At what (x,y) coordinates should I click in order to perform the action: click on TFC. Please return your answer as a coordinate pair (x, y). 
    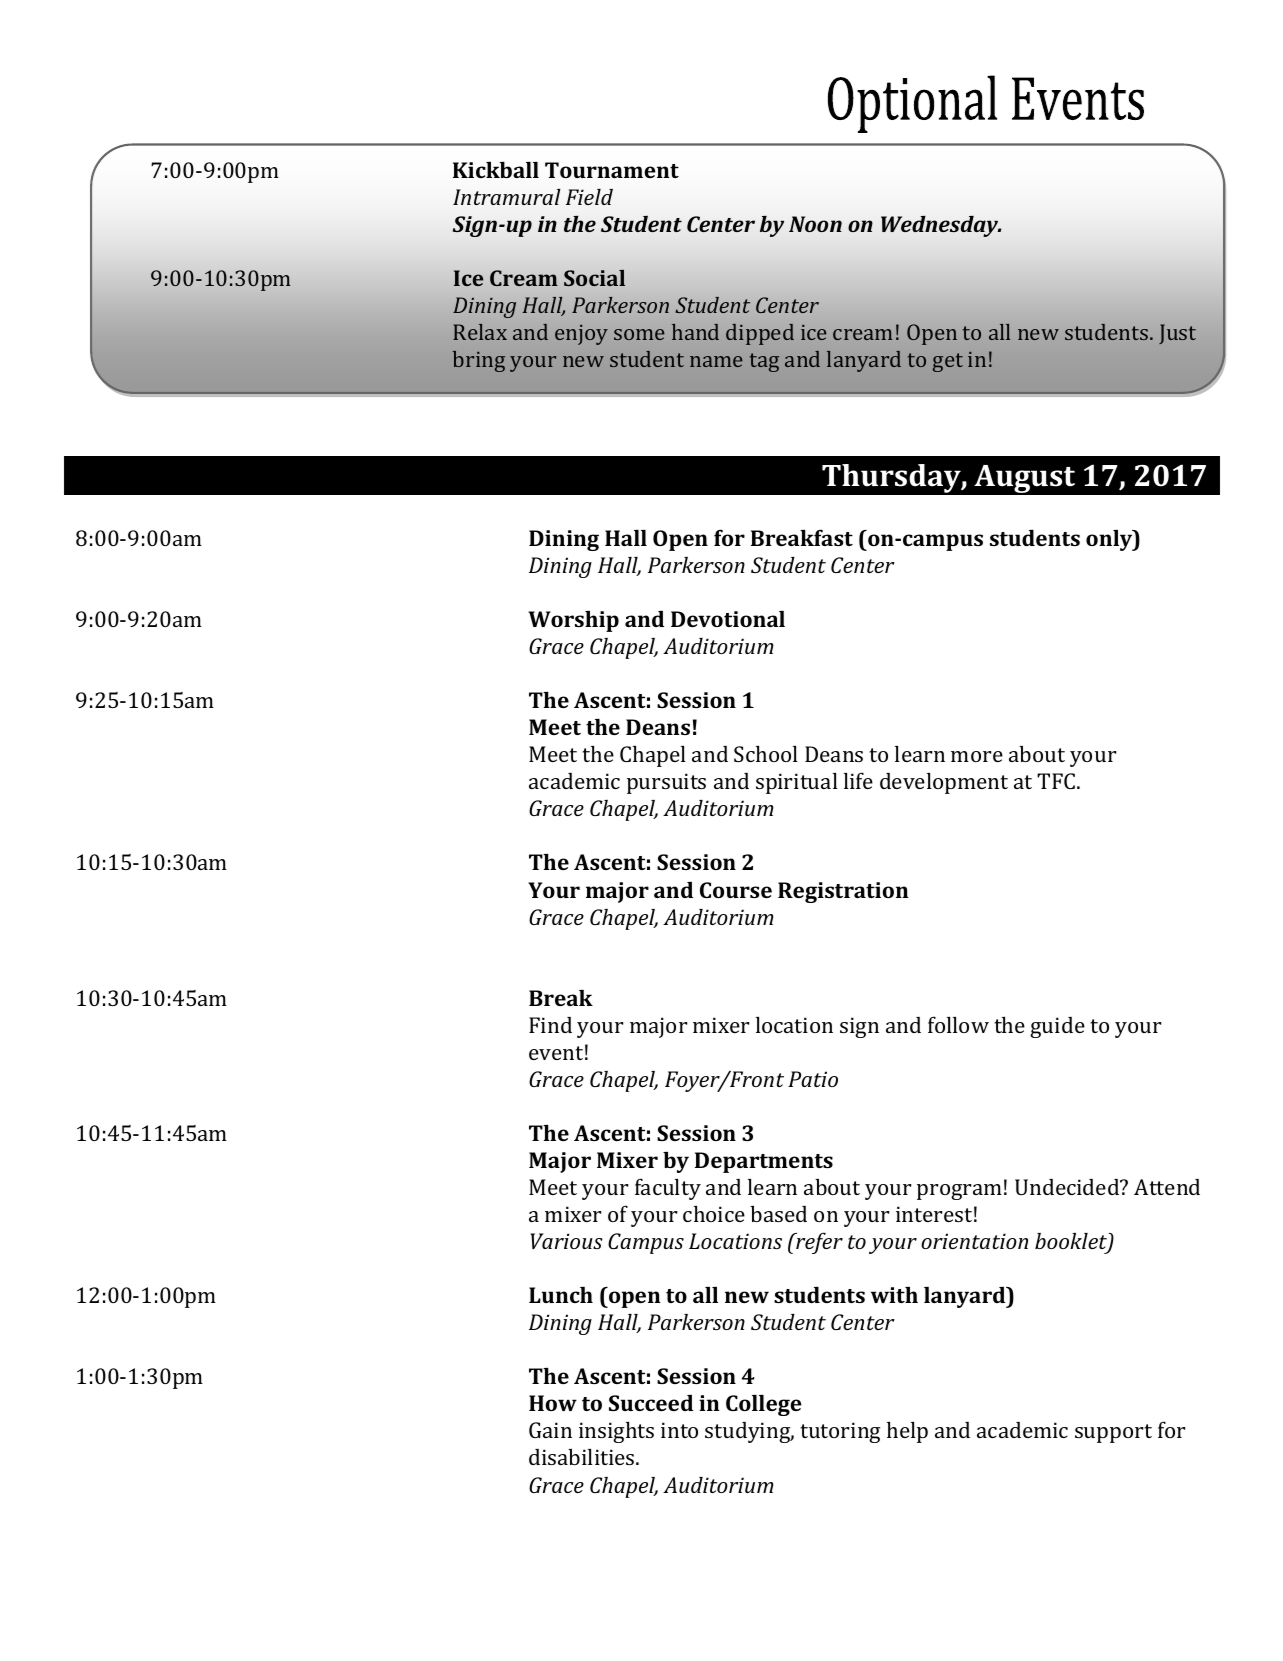
    Looking at the image, I should click on (1057, 781).
